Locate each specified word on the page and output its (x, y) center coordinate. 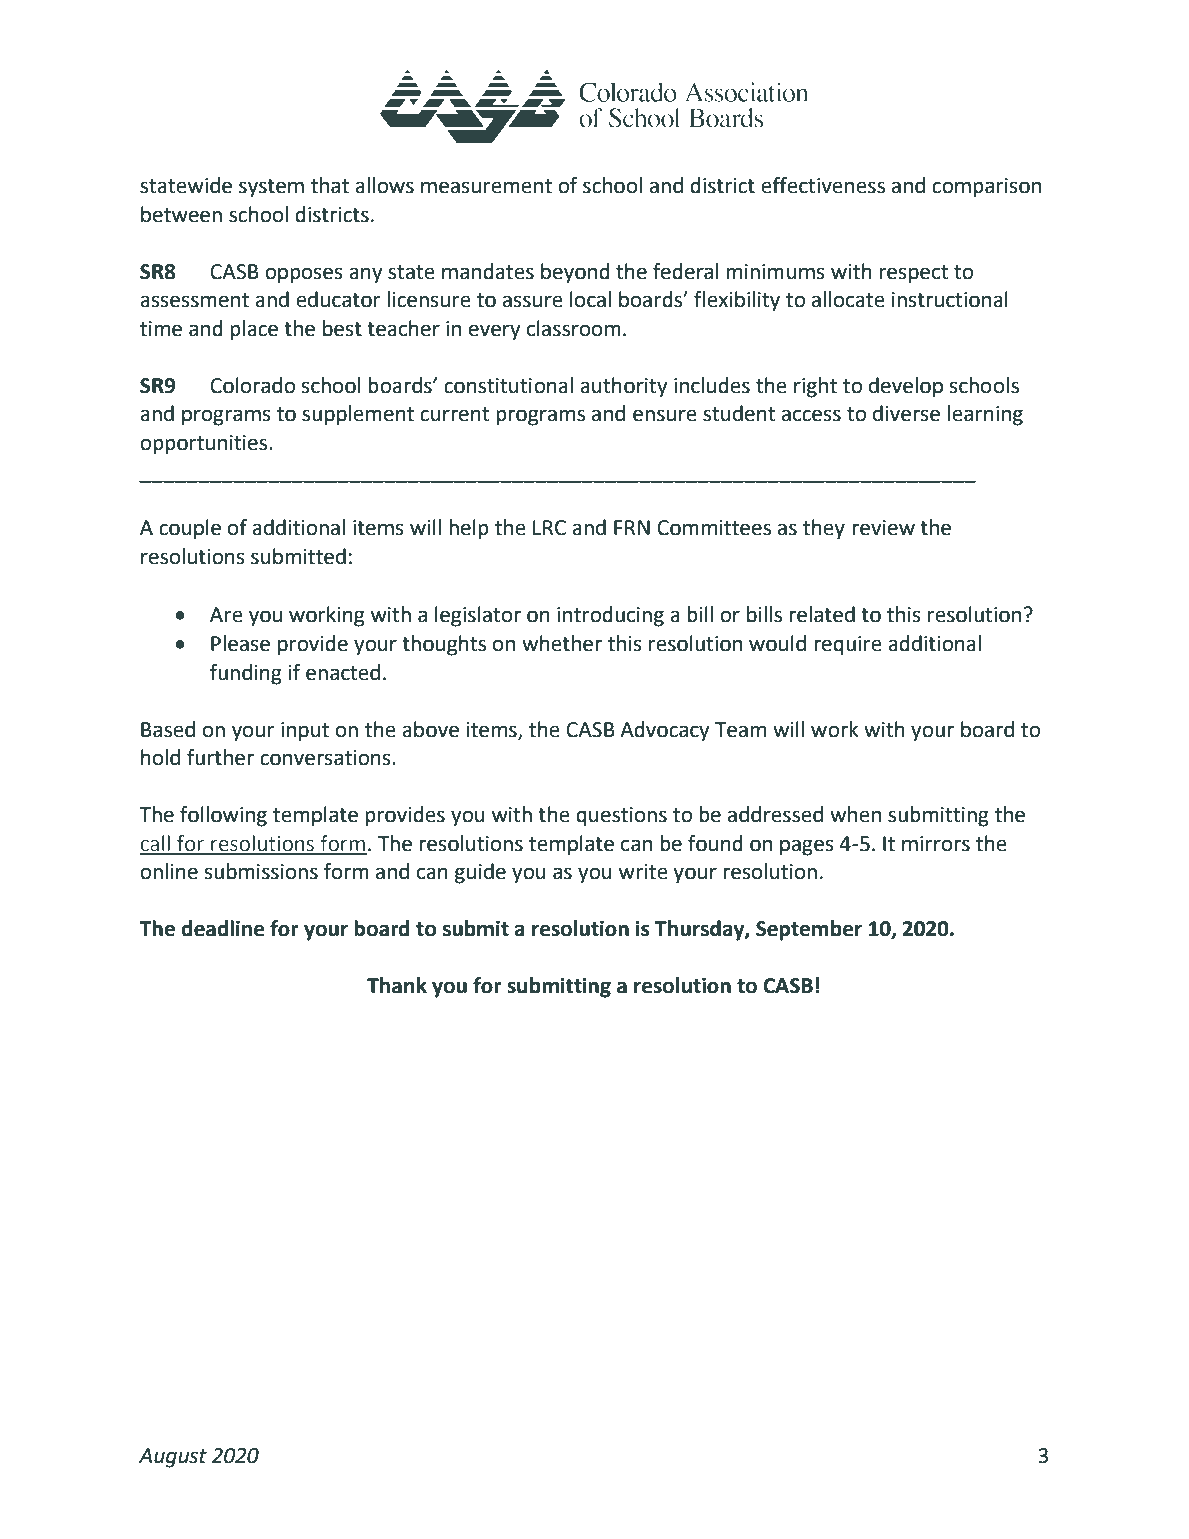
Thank (397, 985)
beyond (575, 273)
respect (914, 274)
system (271, 188)
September (809, 930)
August (173, 1458)
